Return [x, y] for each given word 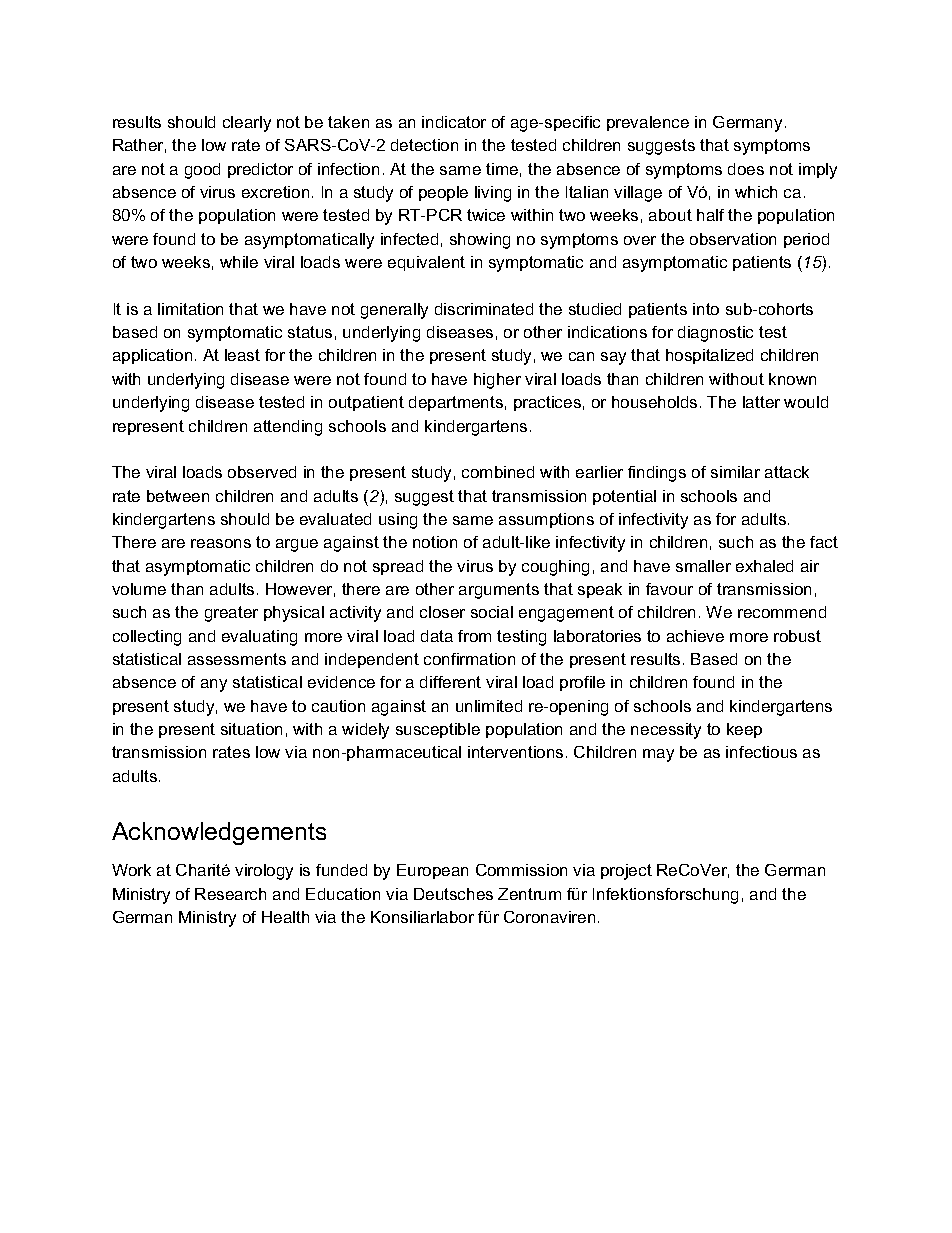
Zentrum [529, 894]
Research [230, 894]
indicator [454, 122]
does [746, 169]
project [626, 872]
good [202, 171]
